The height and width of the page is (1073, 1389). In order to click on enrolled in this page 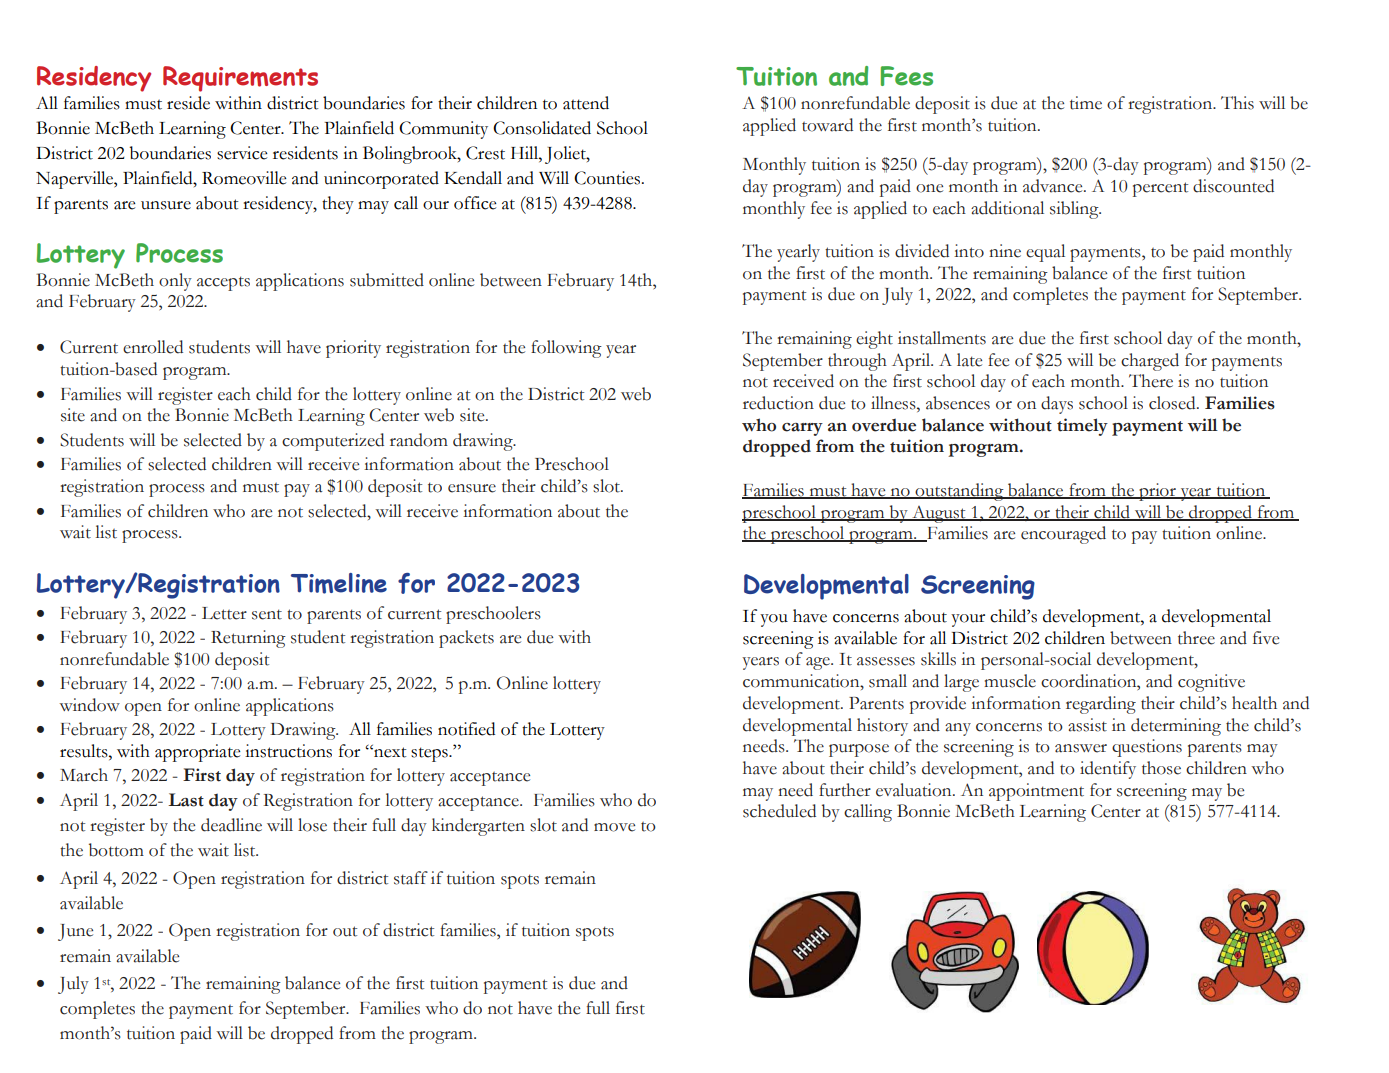, I will do `click(153, 347)`.
